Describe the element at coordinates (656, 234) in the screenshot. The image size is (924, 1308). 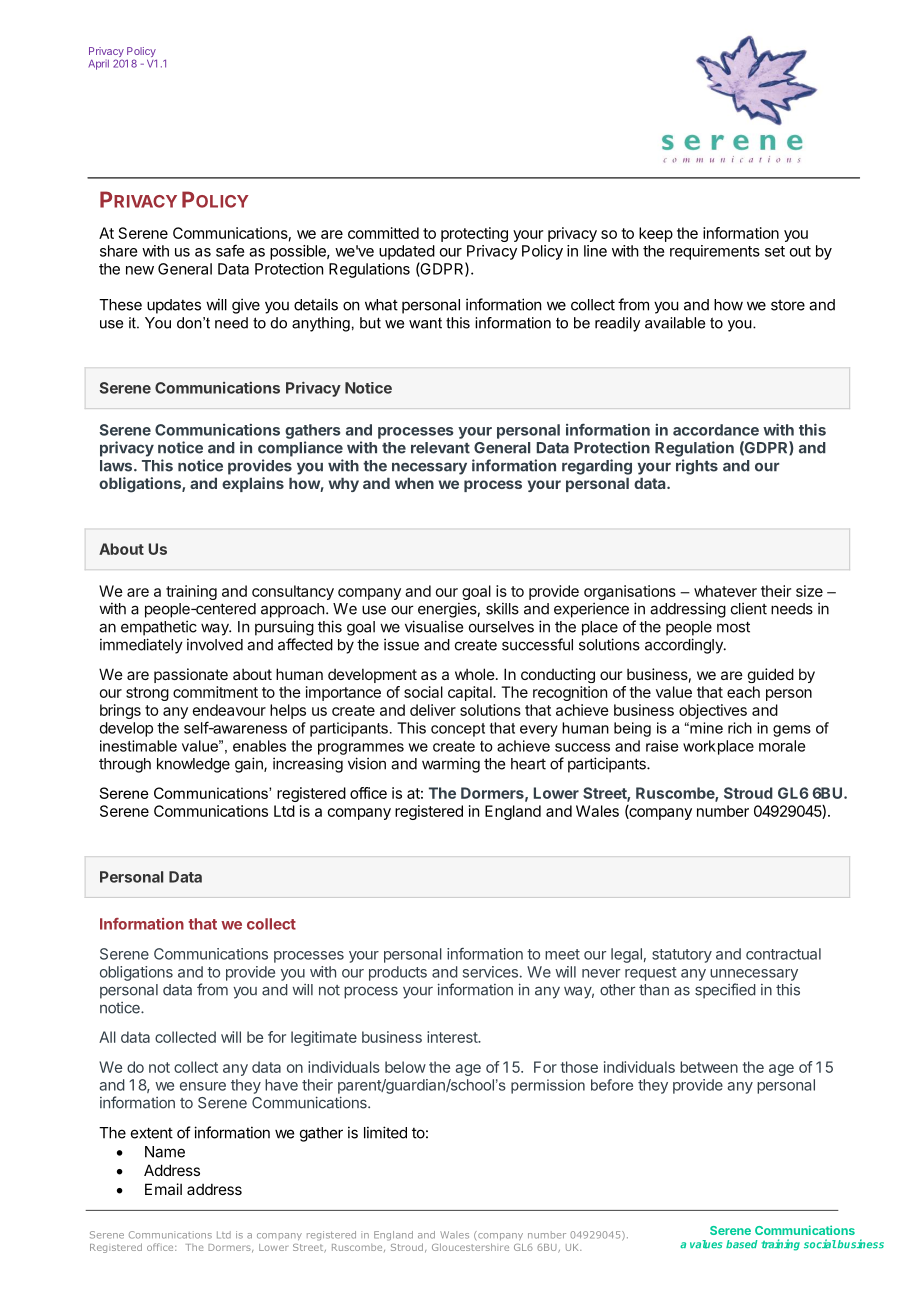
I see `keep` at that location.
